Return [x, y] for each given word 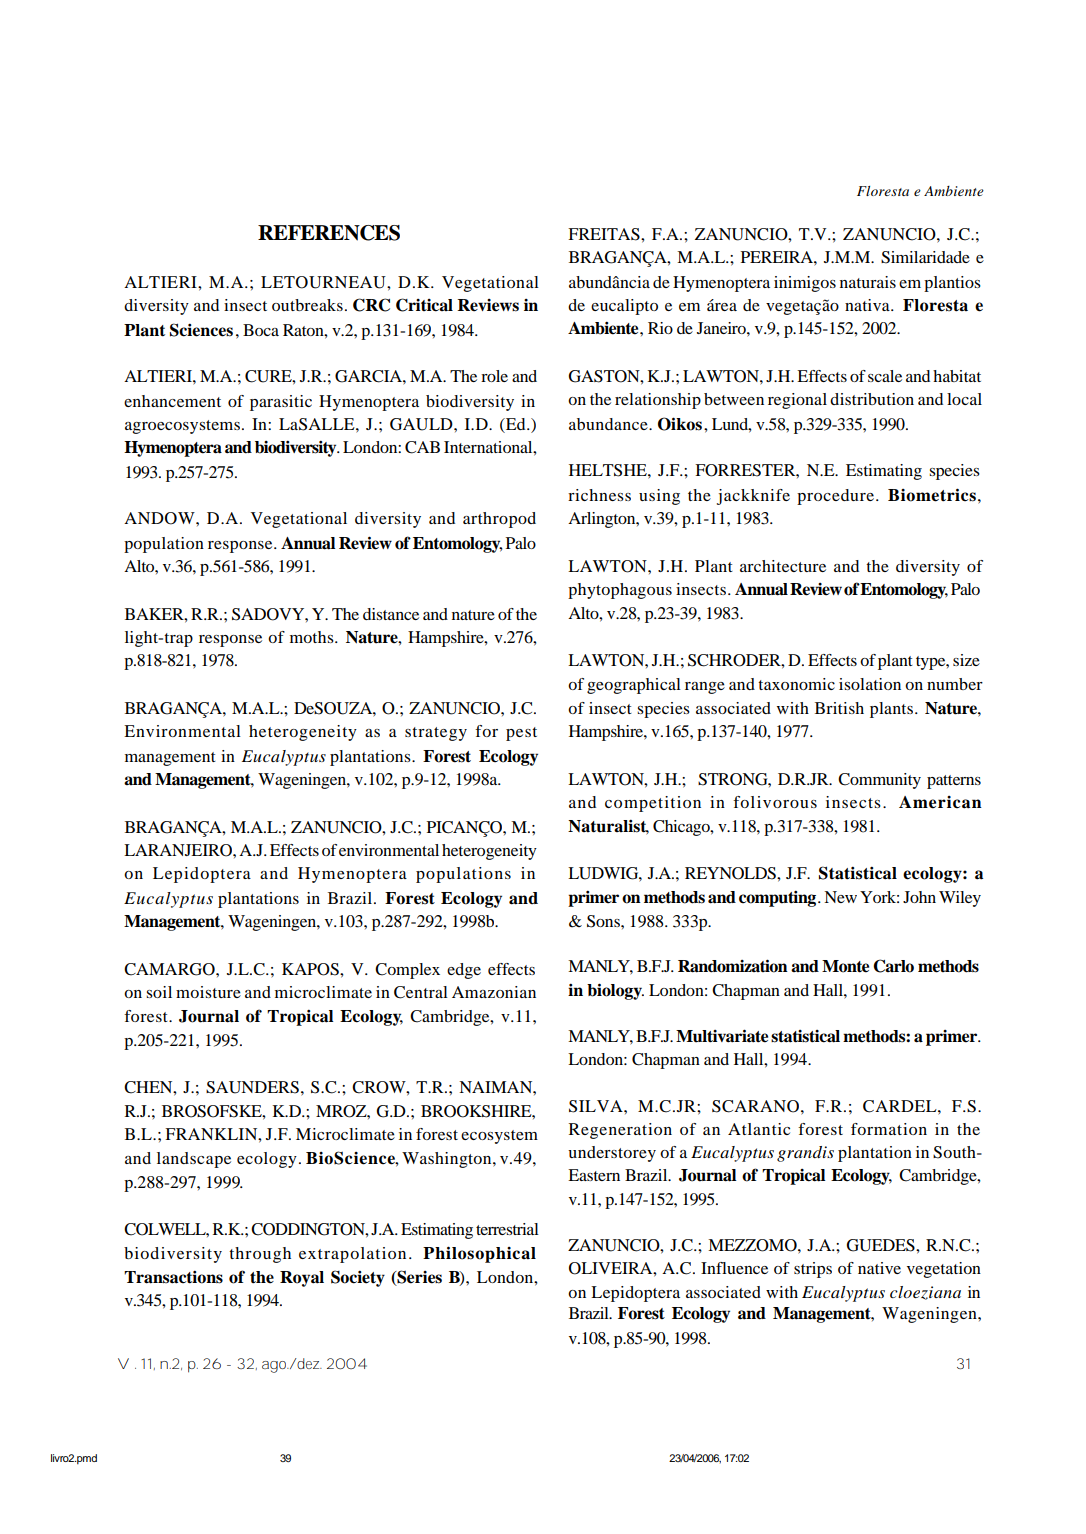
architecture [783, 566]
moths [313, 637]
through [260, 1255]
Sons [604, 921]
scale [885, 376]
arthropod [499, 520]
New [840, 897]
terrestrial [507, 1229]
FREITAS [605, 234]
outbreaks [307, 305]
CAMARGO [170, 969]
